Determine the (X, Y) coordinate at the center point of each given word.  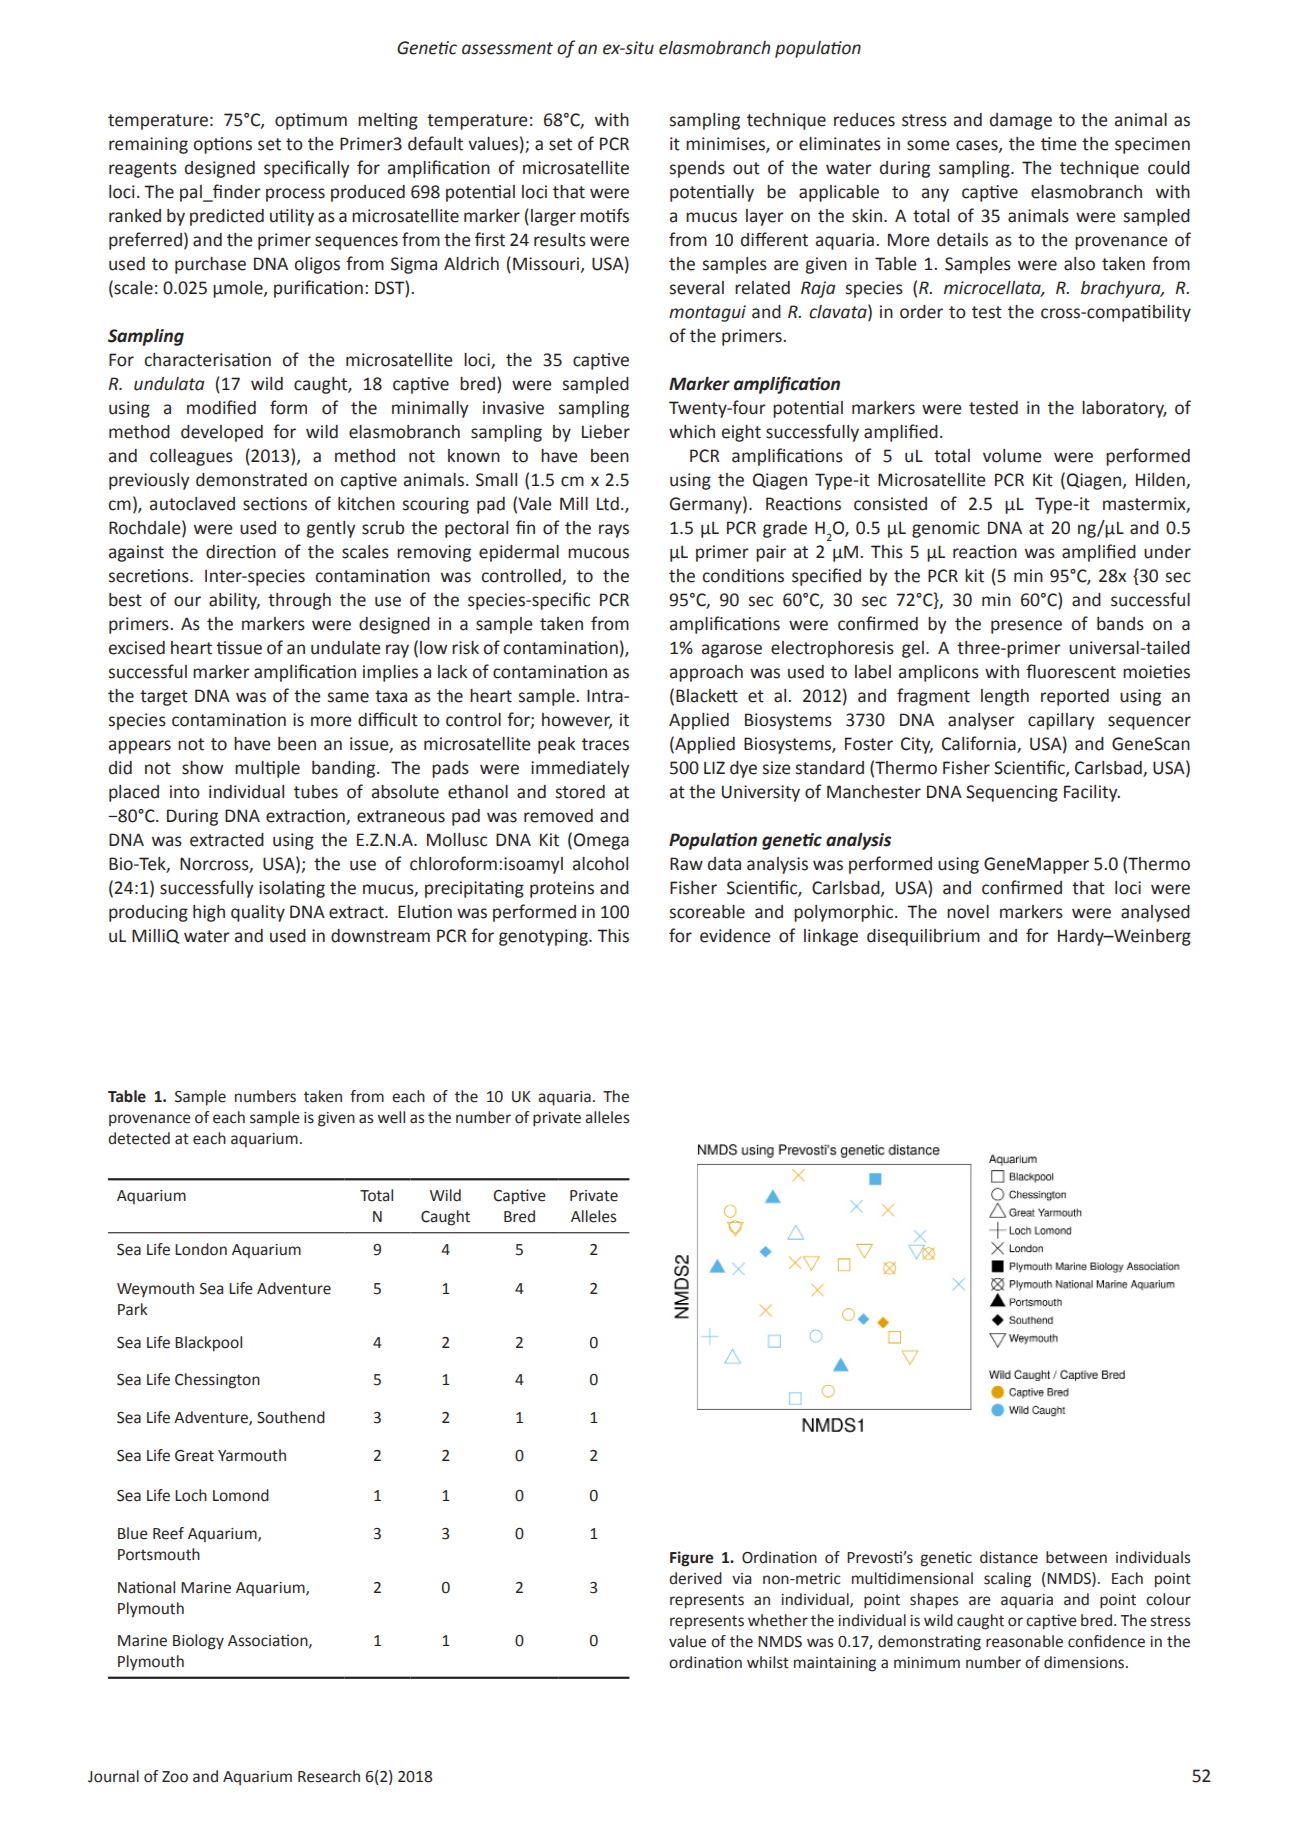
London (201, 1249)
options (222, 145)
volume (1012, 456)
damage (1021, 121)
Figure (691, 1559)
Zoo (175, 1777)
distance (1009, 1557)
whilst (768, 1662)
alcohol (600, 864)
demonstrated (251, 480)
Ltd (608, 504)
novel (968, 912)
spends (697, 169)
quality (258, 913)
